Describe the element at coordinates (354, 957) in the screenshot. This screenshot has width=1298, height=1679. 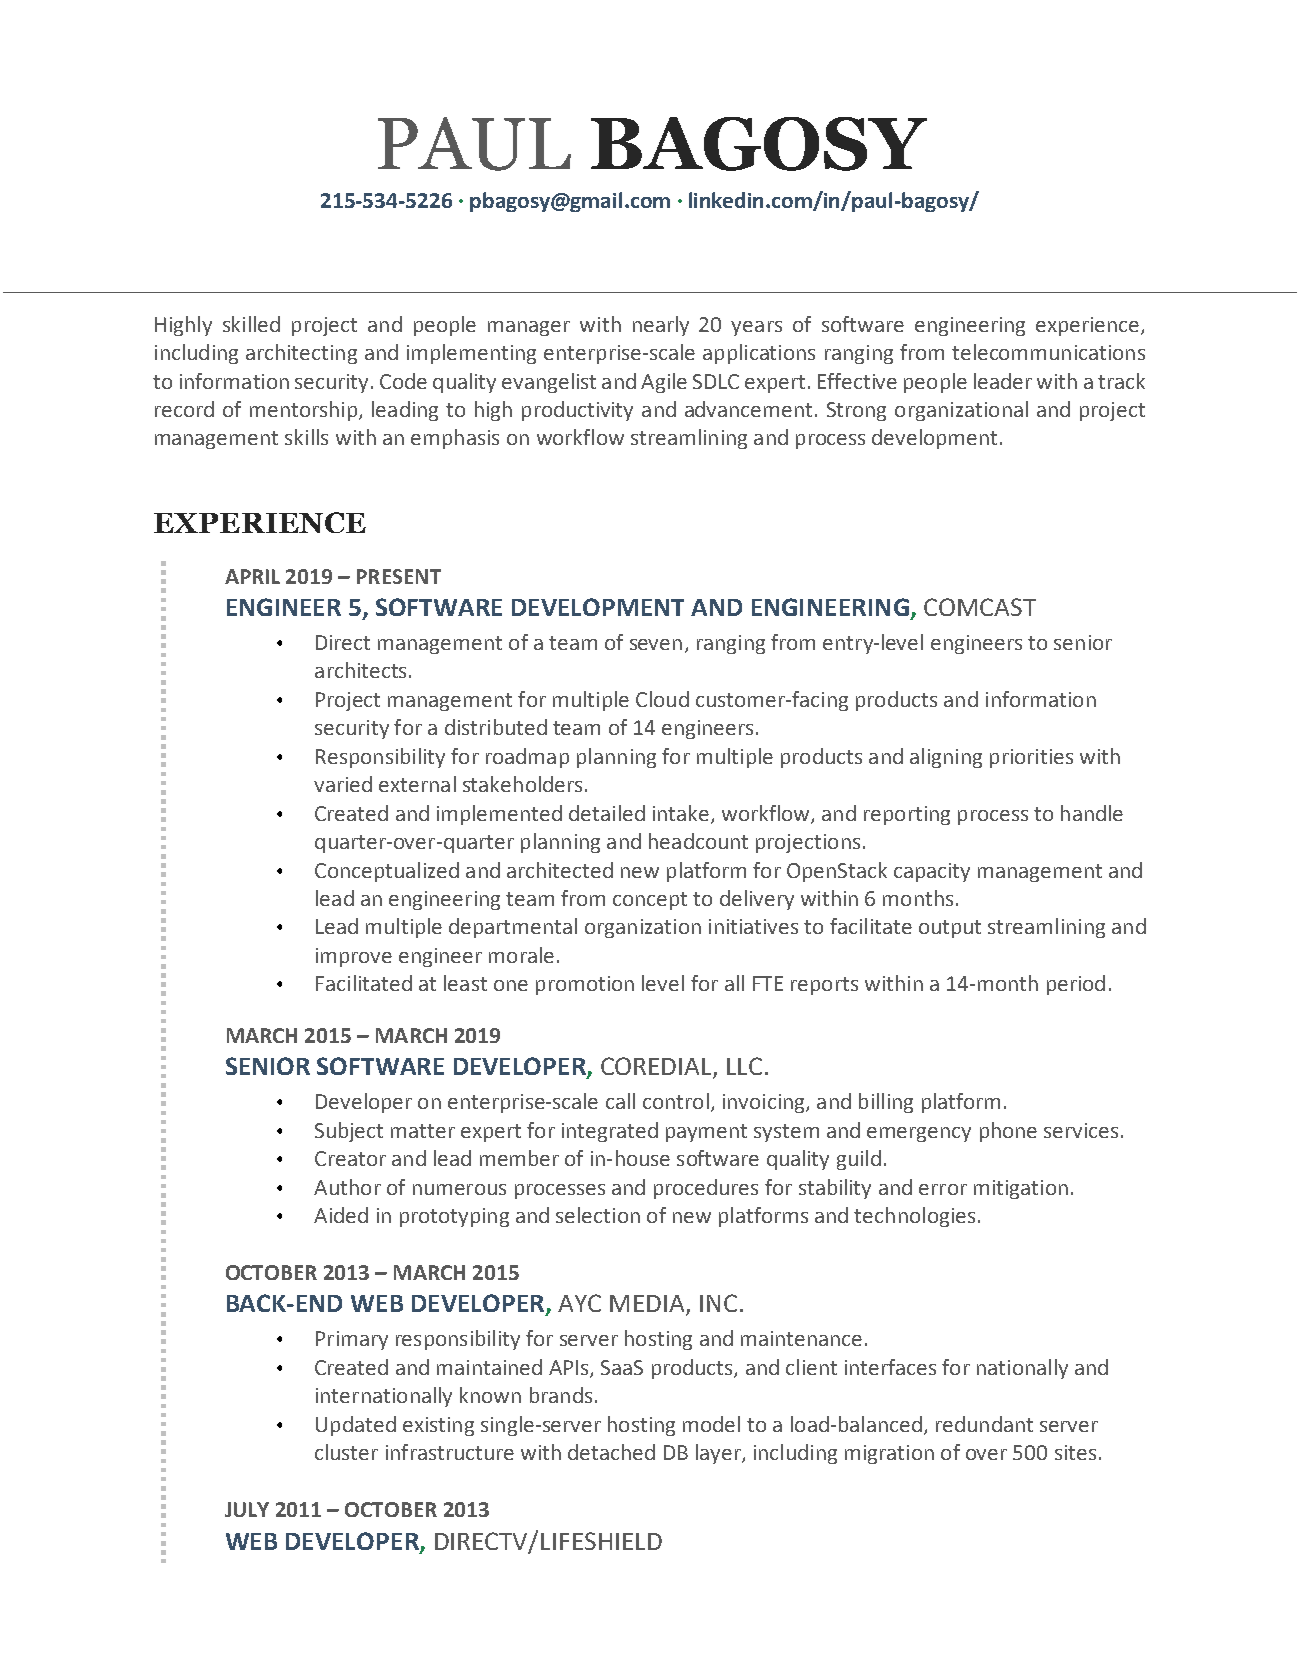
I see `improve` at that location.
